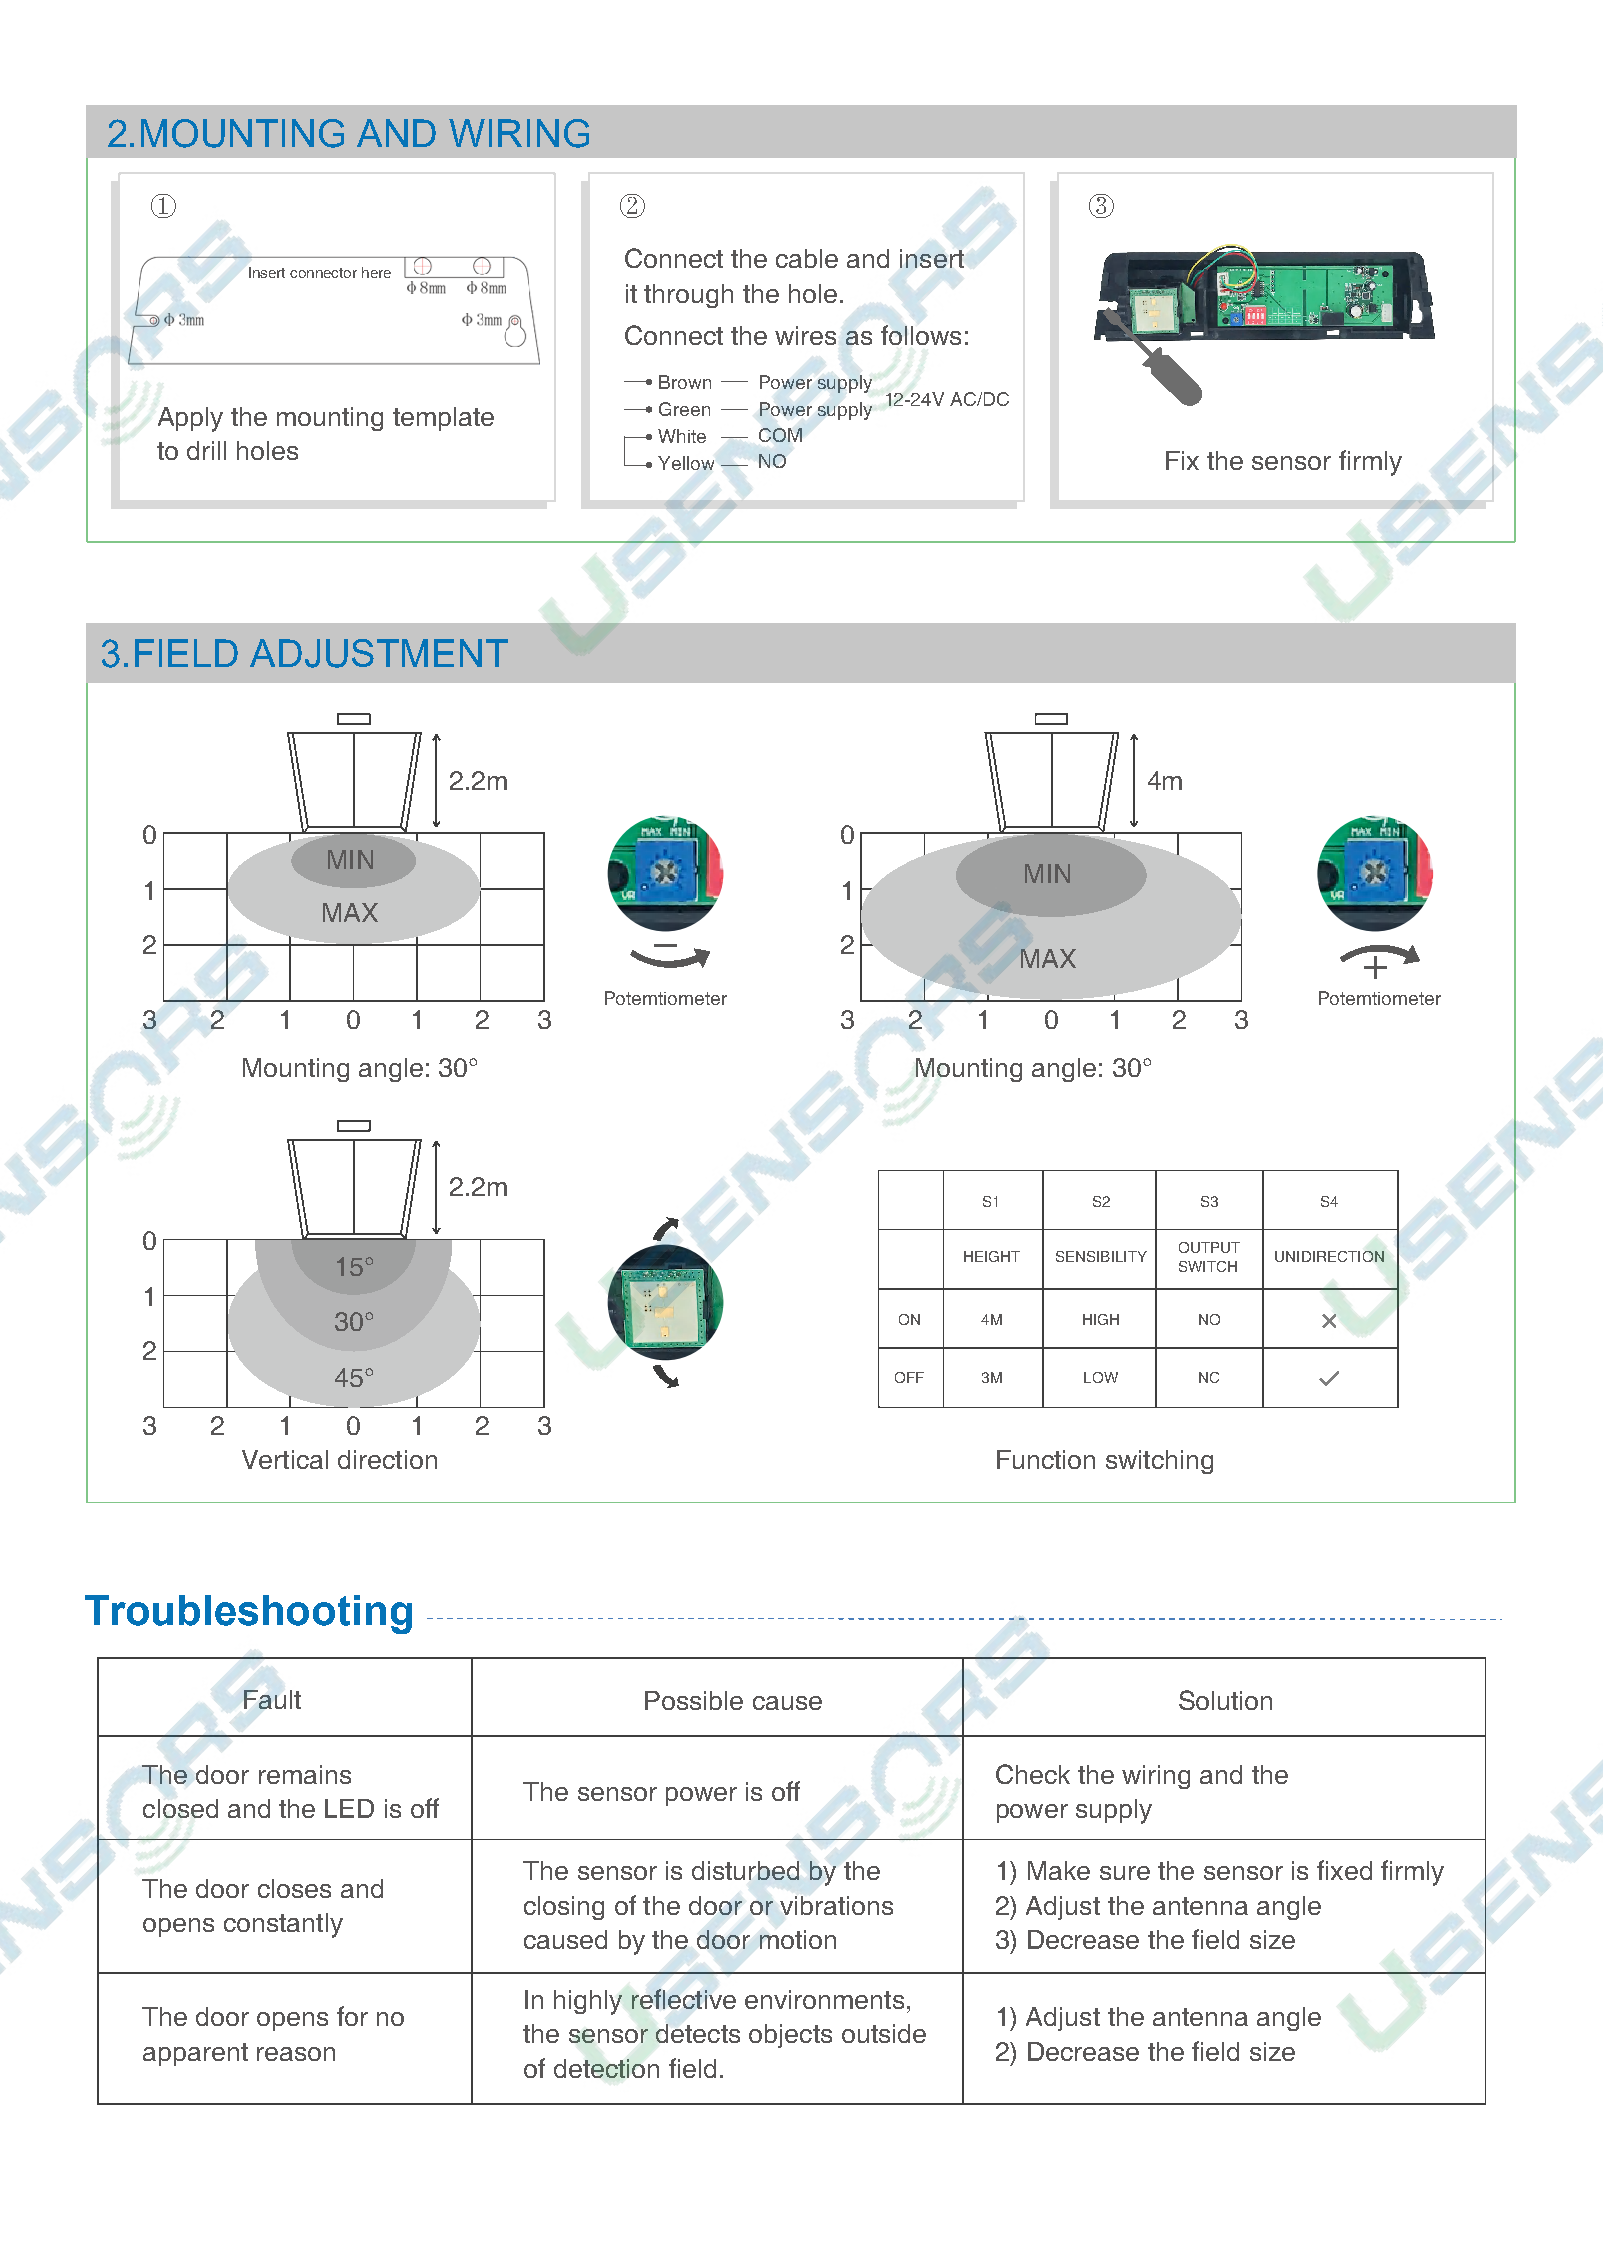  Describe the element at coordinates (694, 1700) in the document. I see `Possible` at that location.
